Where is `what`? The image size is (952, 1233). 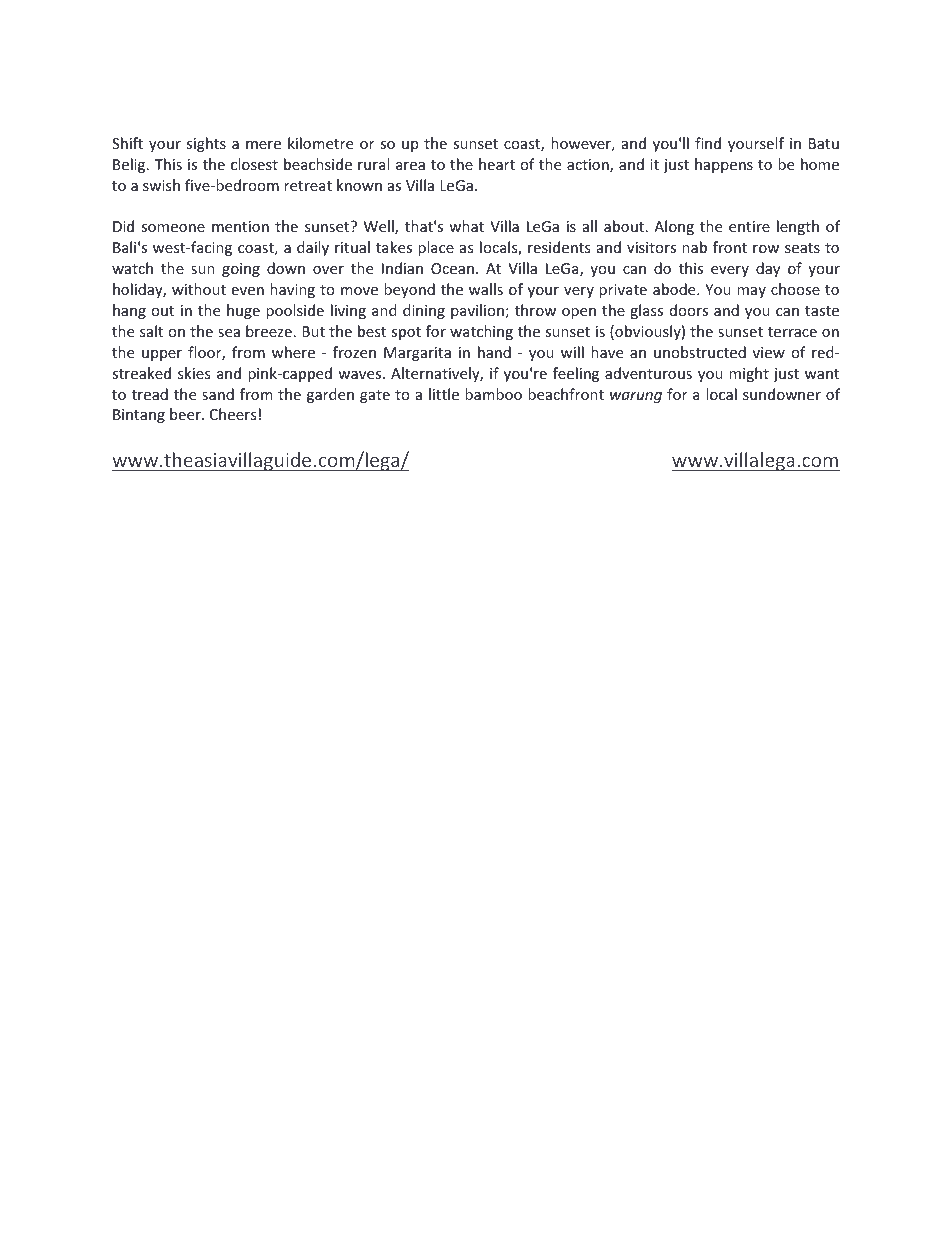
what is located at coordinates (466, 226).
